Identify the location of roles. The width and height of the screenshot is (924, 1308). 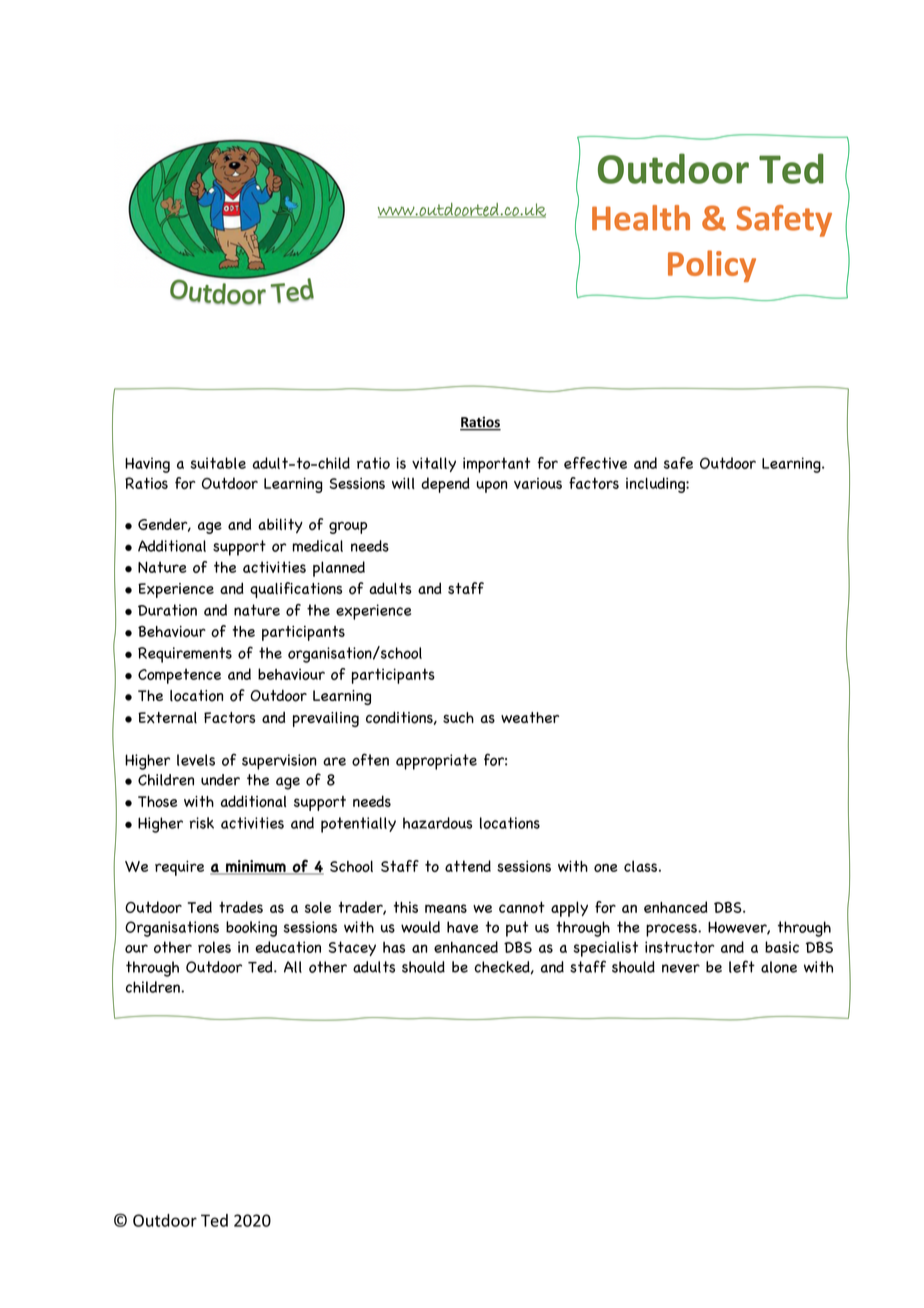
(214, 947).
